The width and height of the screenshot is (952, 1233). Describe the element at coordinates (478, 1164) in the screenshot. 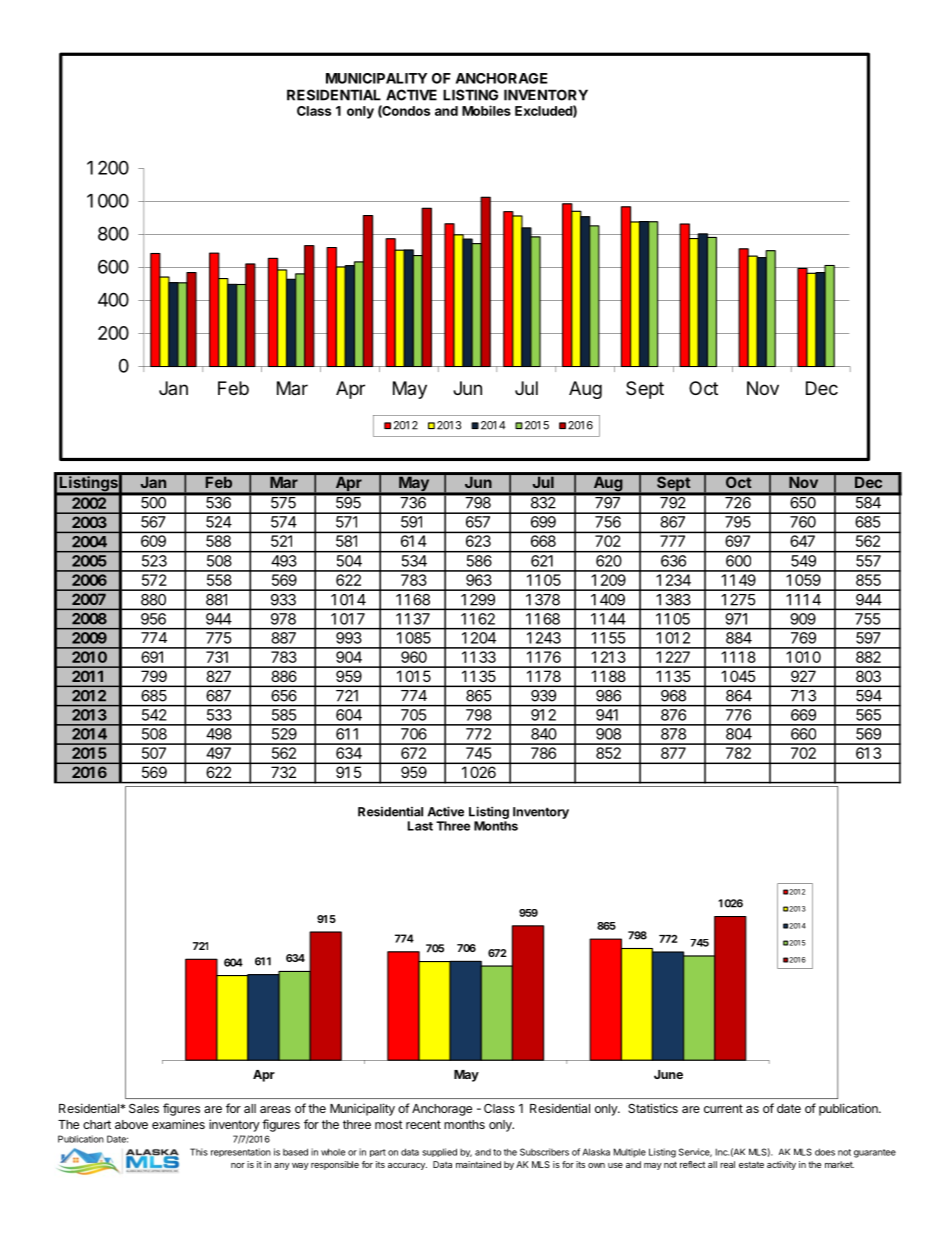

I see `maintained` at that location.
